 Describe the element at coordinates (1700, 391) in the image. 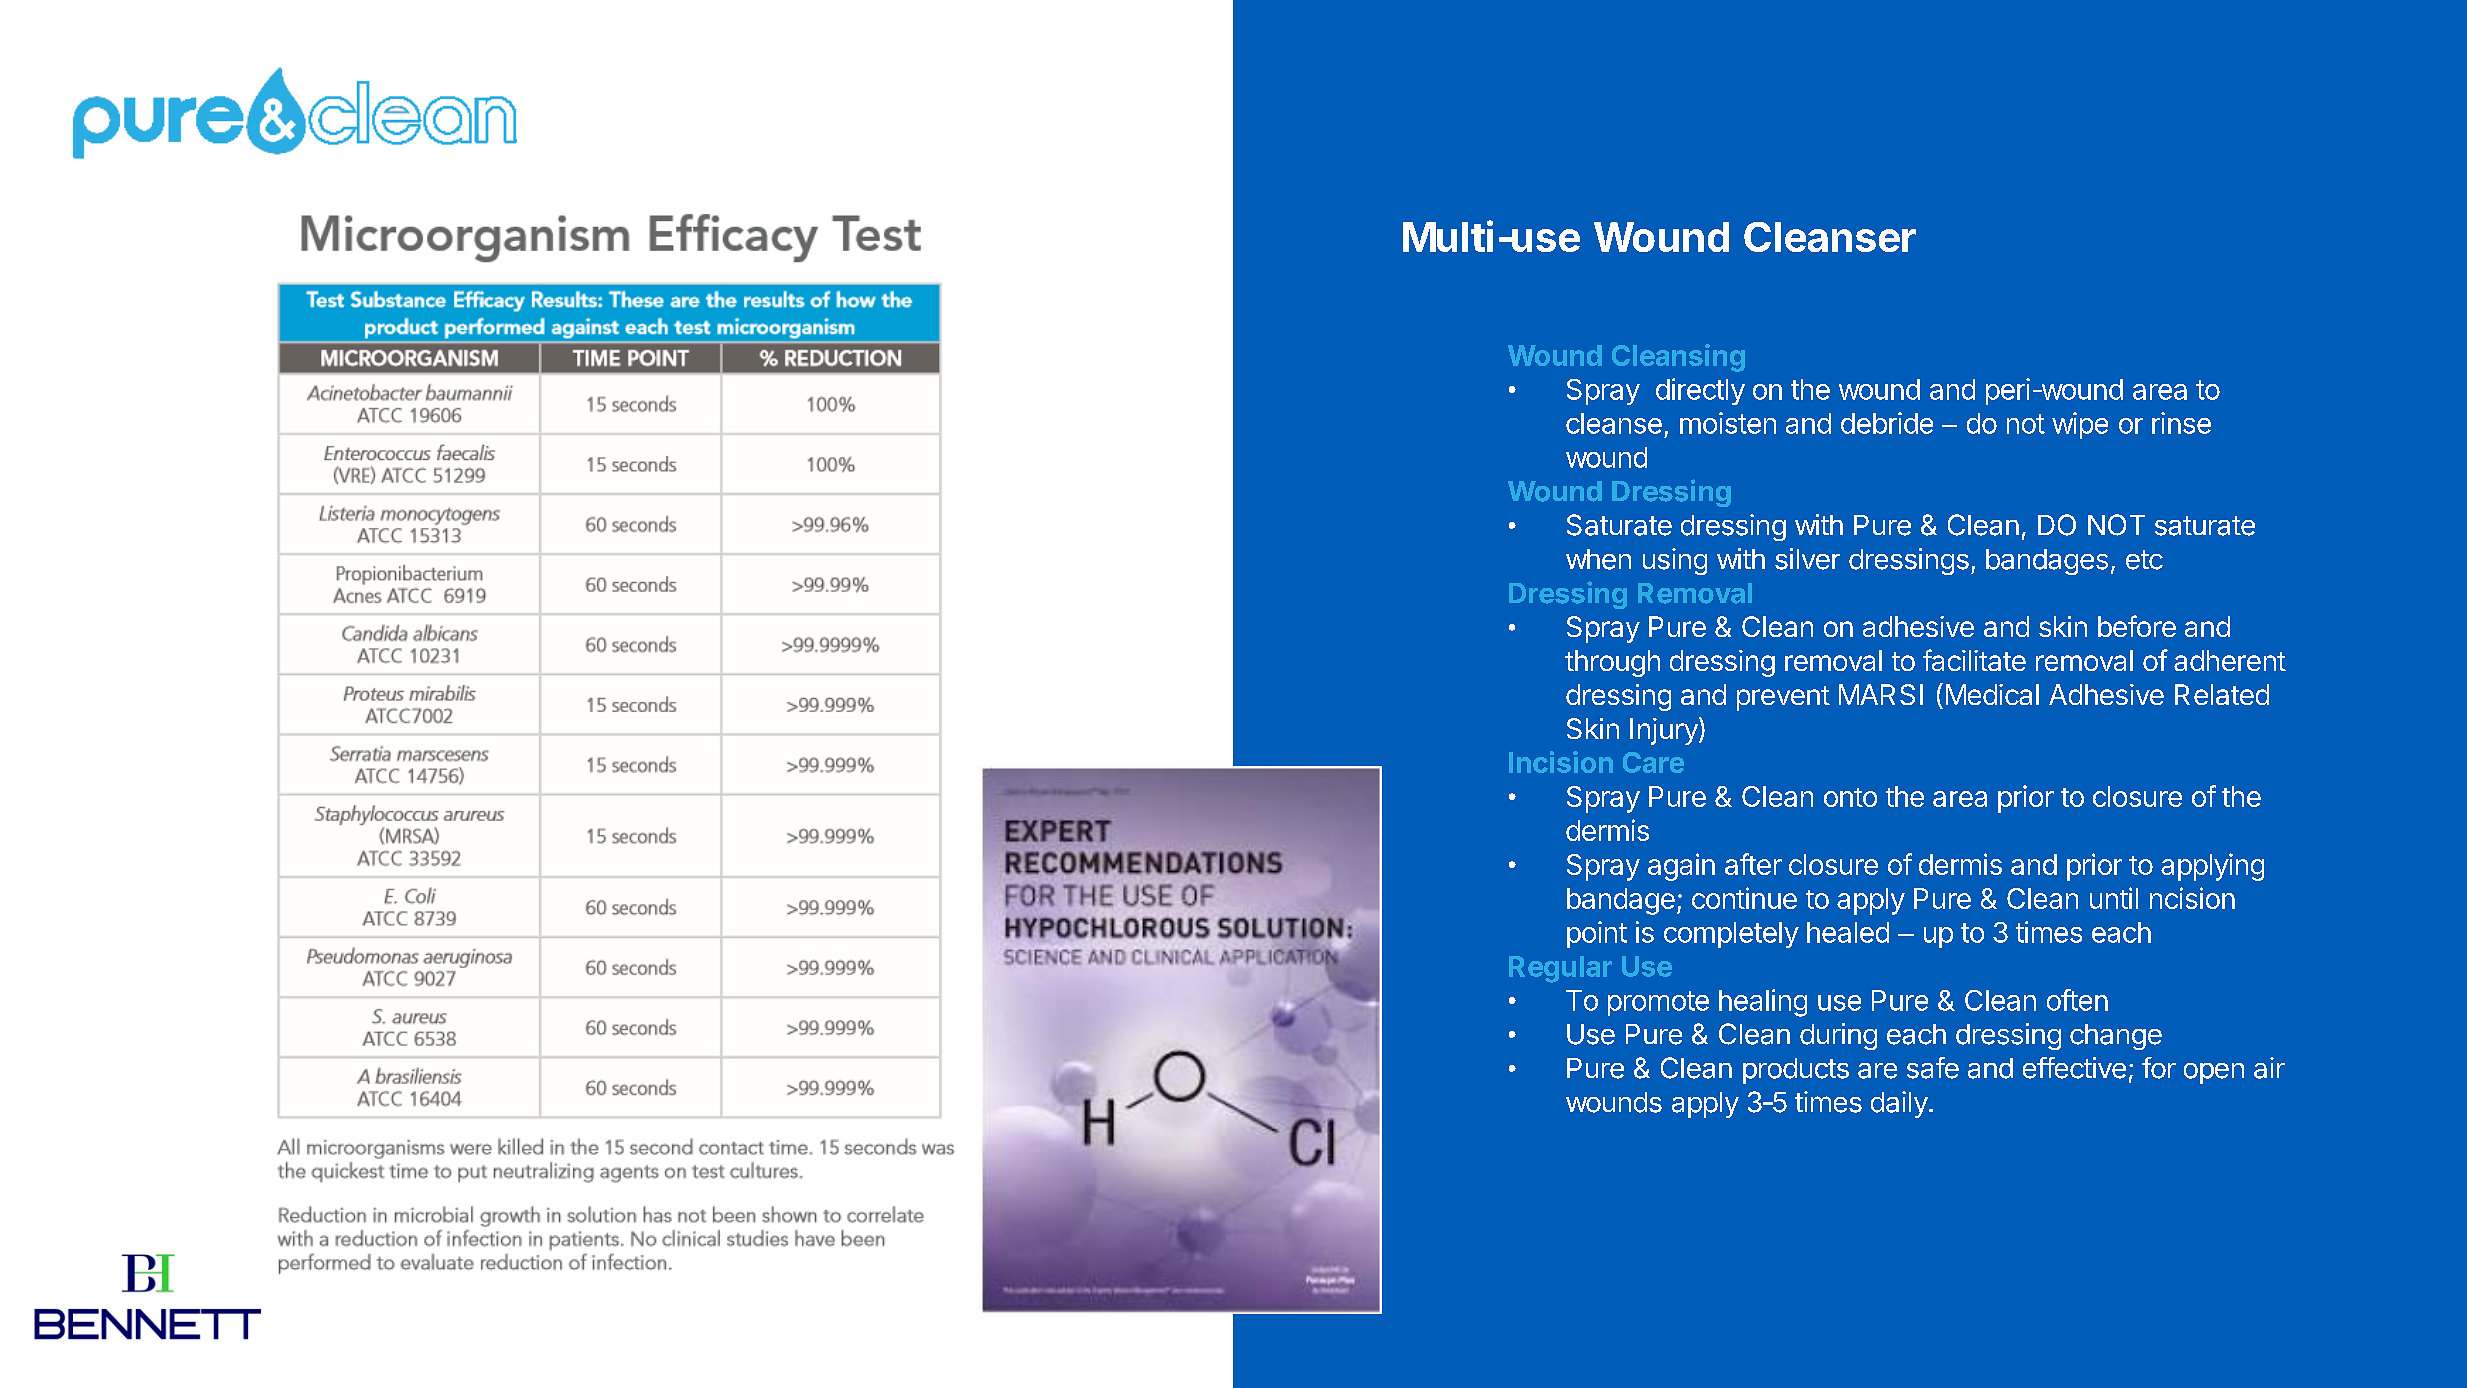

I see `directly` at that location.
